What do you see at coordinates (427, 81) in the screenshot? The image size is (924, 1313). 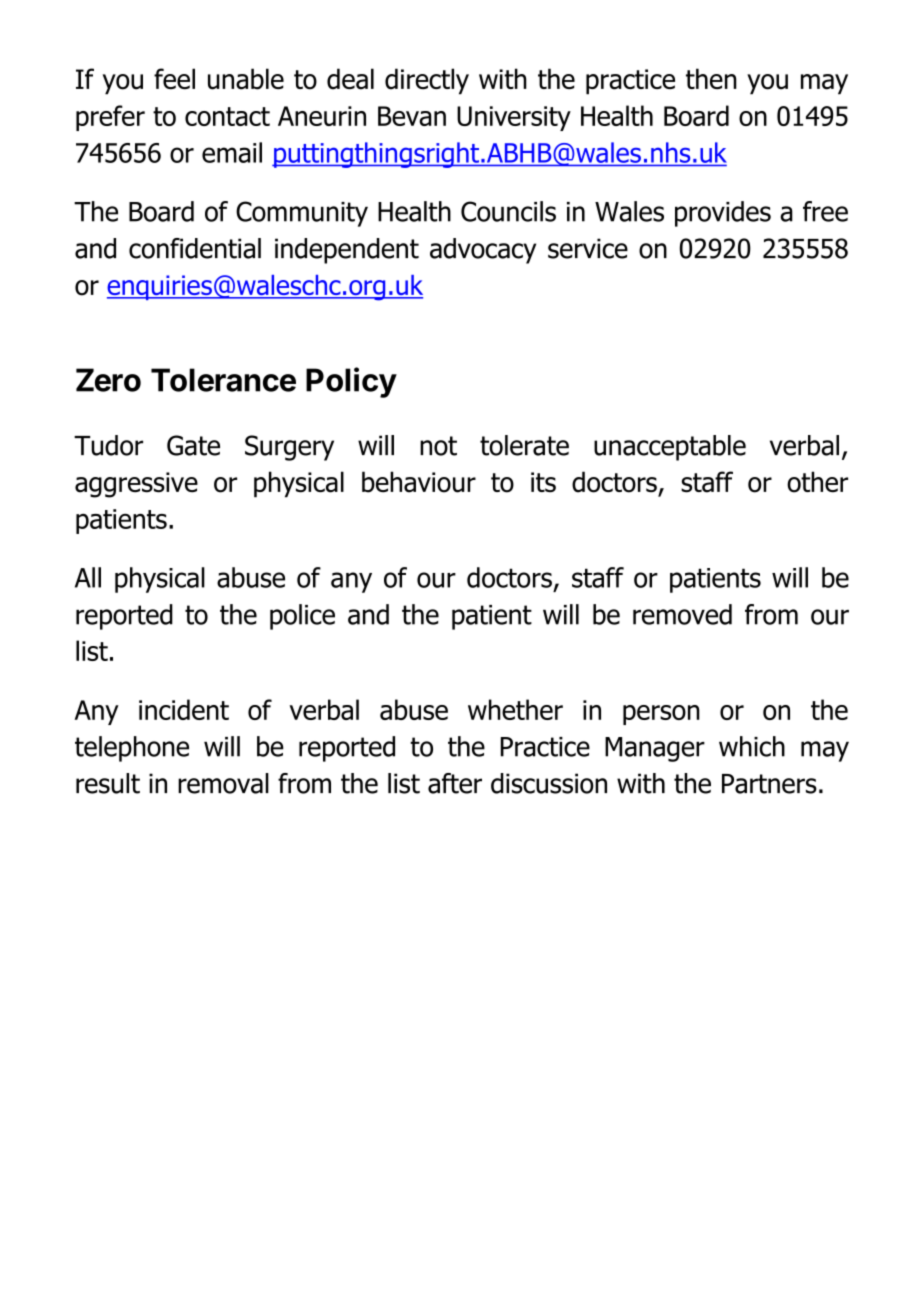 I see `directly` at bounding box center [427, 81].
